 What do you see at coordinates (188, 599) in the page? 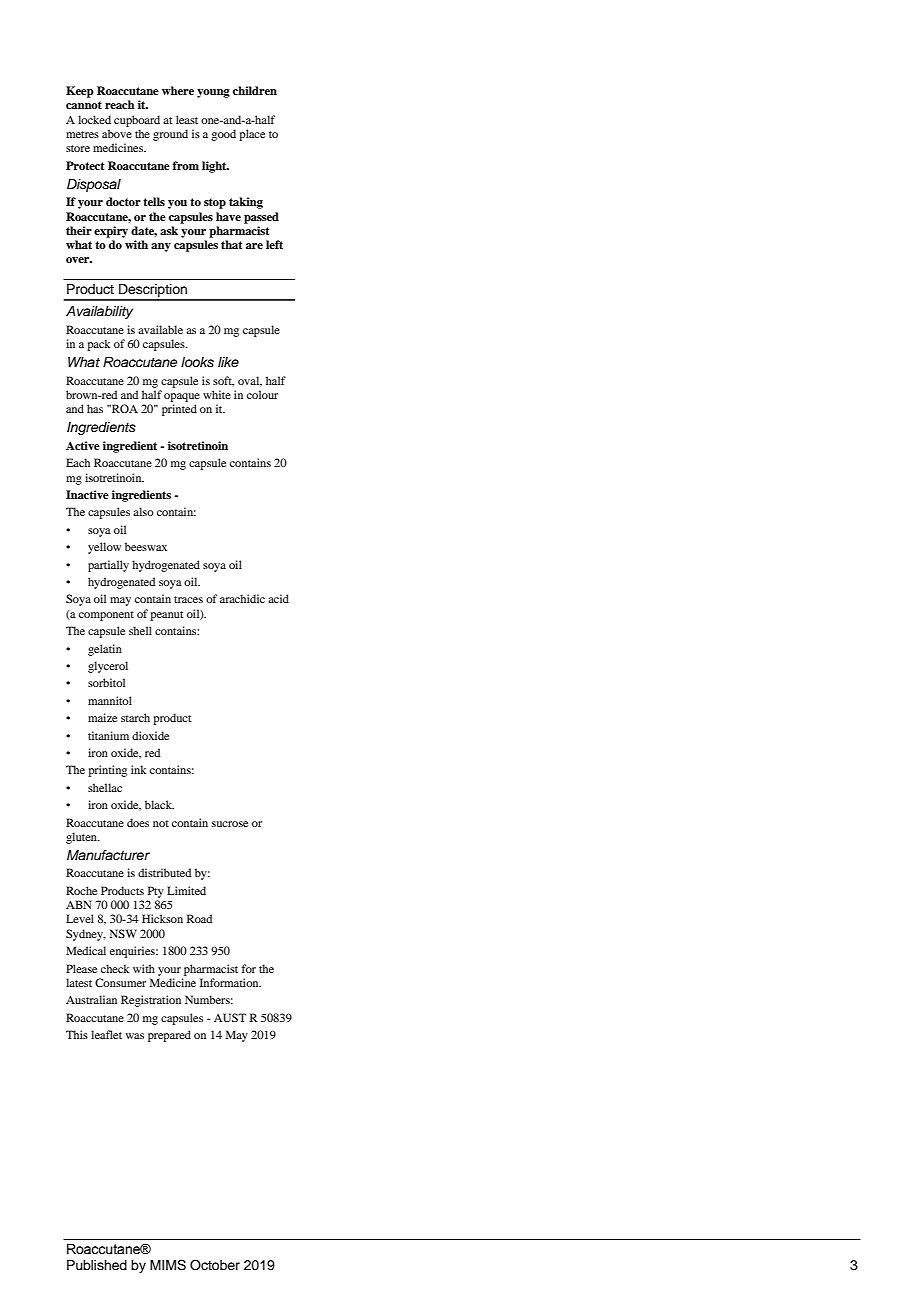
I see `traces` at bounding box center [188, 599].
